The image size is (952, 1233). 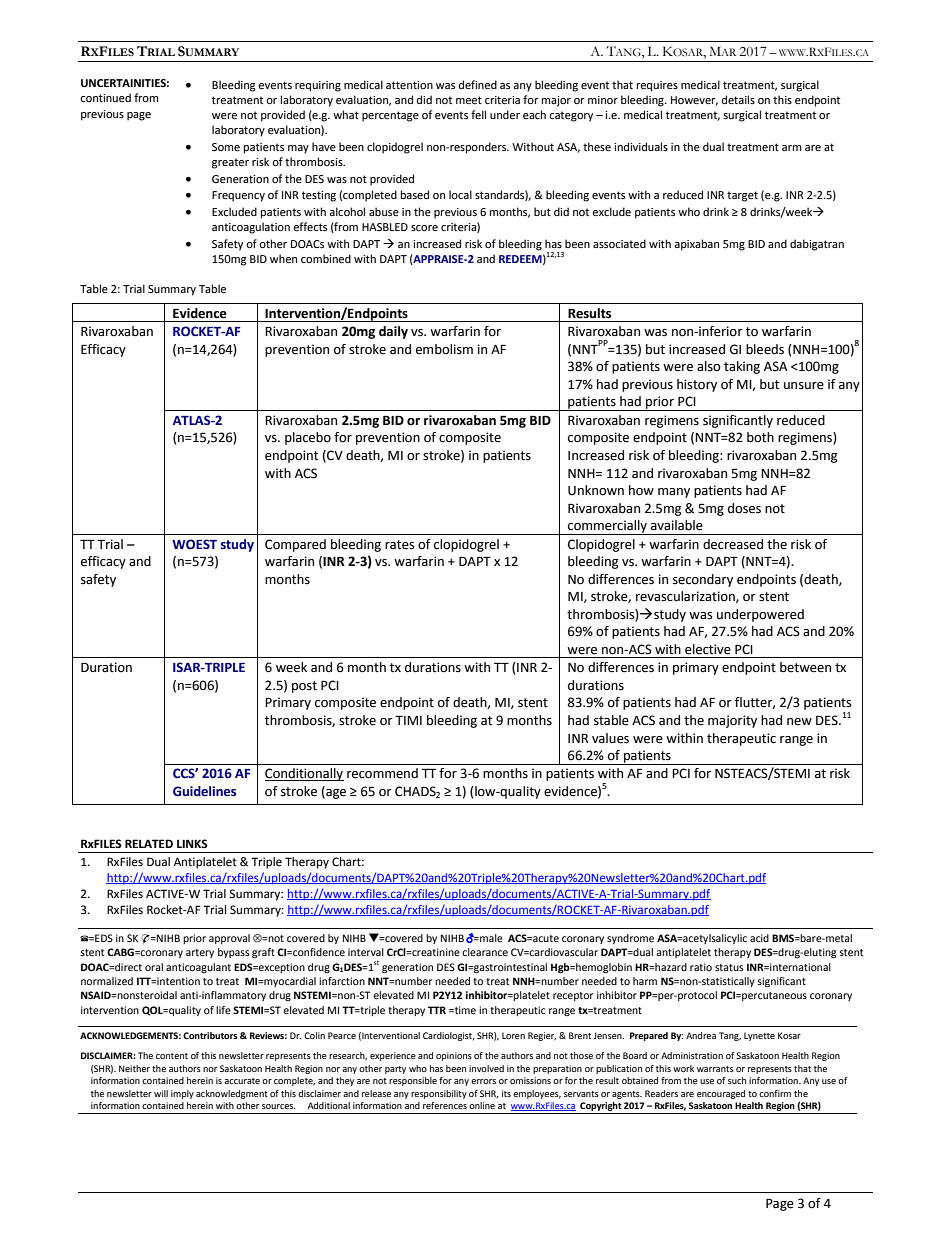 What do you see at coordinates (478, 114) in the image?
I see `fell` at bounding box center [478, 114].
